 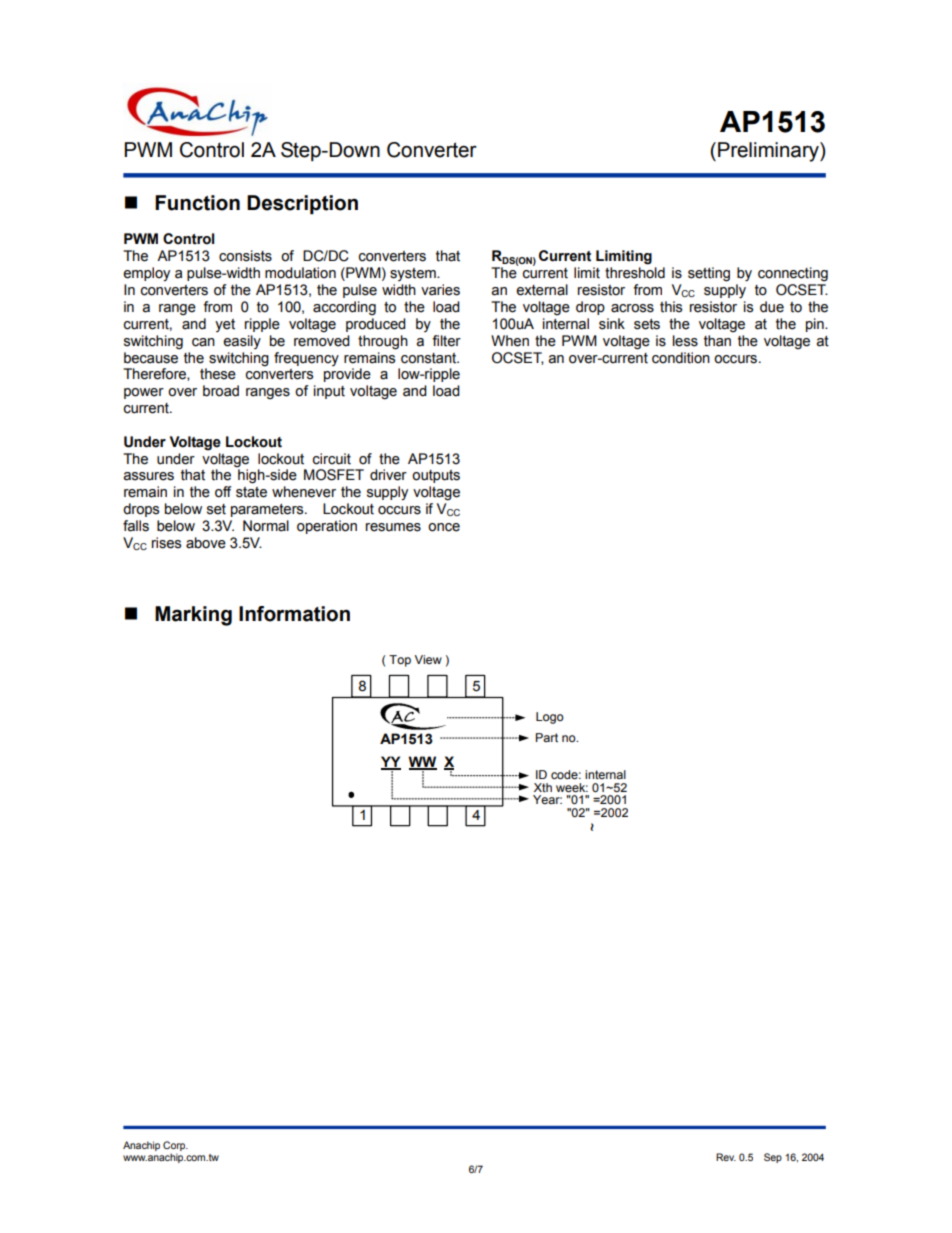 What do you see at coordinates (197, 203) in the screenshot?
I see `Function` at bounding box center [197, 203].
